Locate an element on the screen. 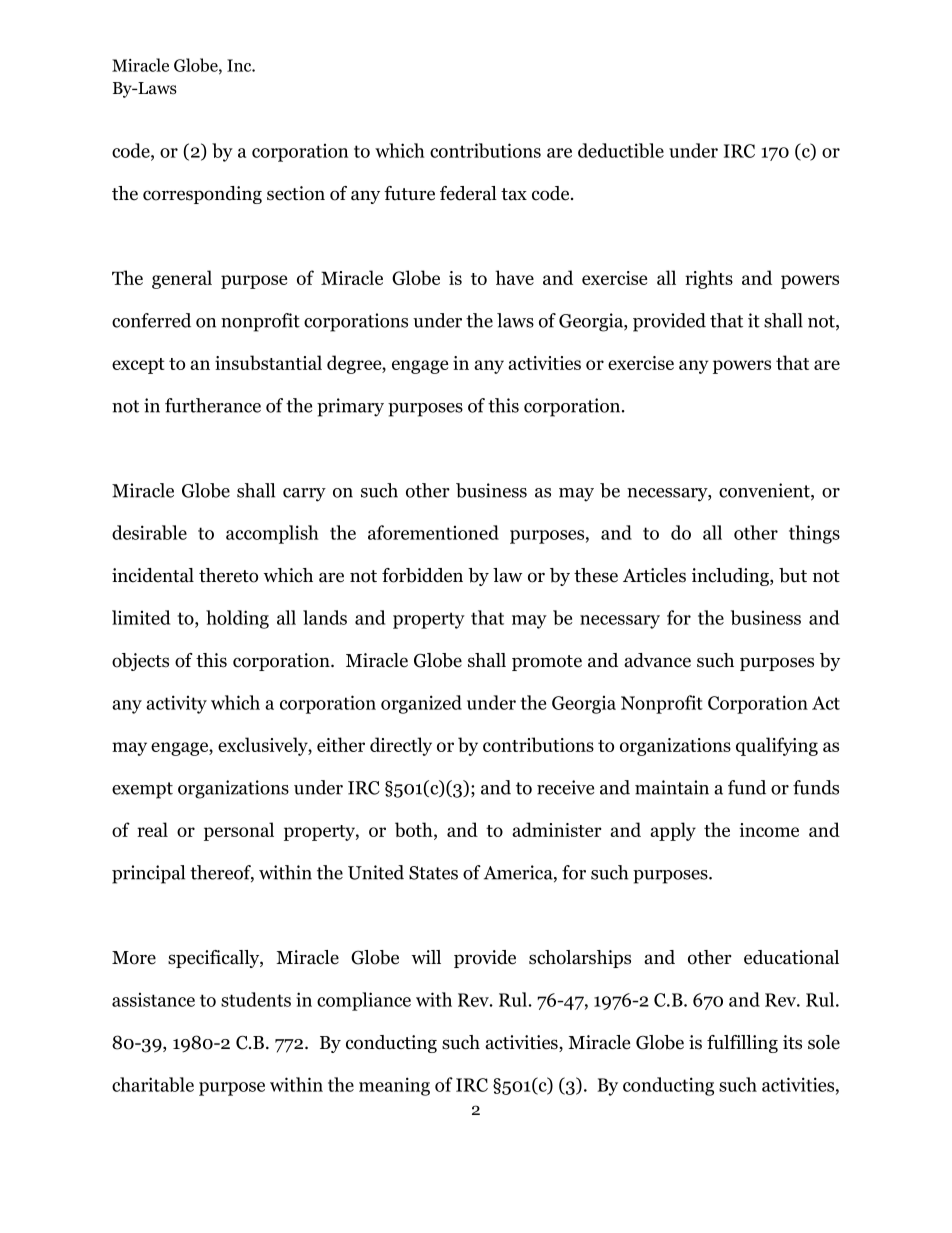 This screenshot has width=952, height=1233. meaning is located at coordinates (394, 1086).
